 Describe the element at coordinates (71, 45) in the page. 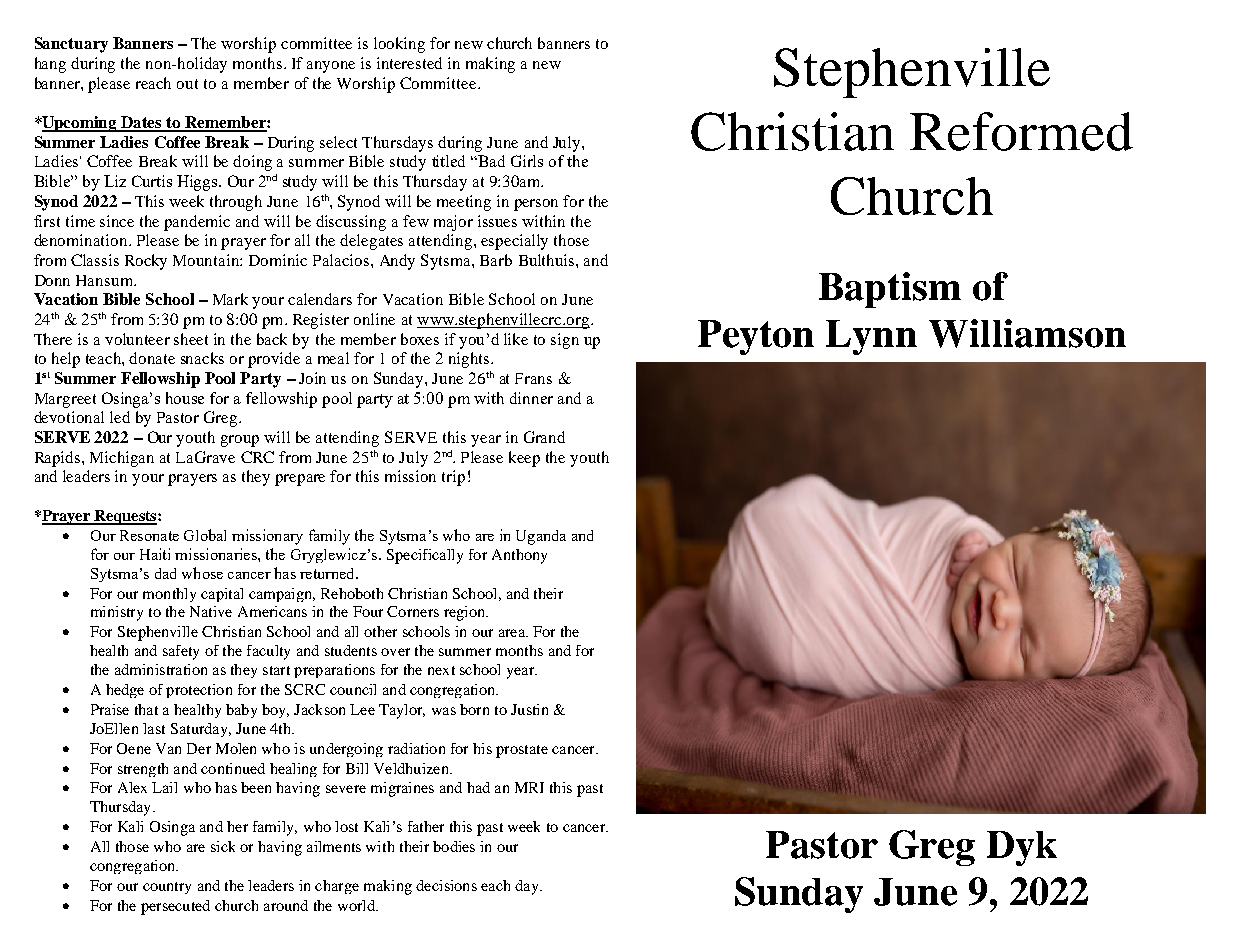

I see `Sanctuary` at that location.
